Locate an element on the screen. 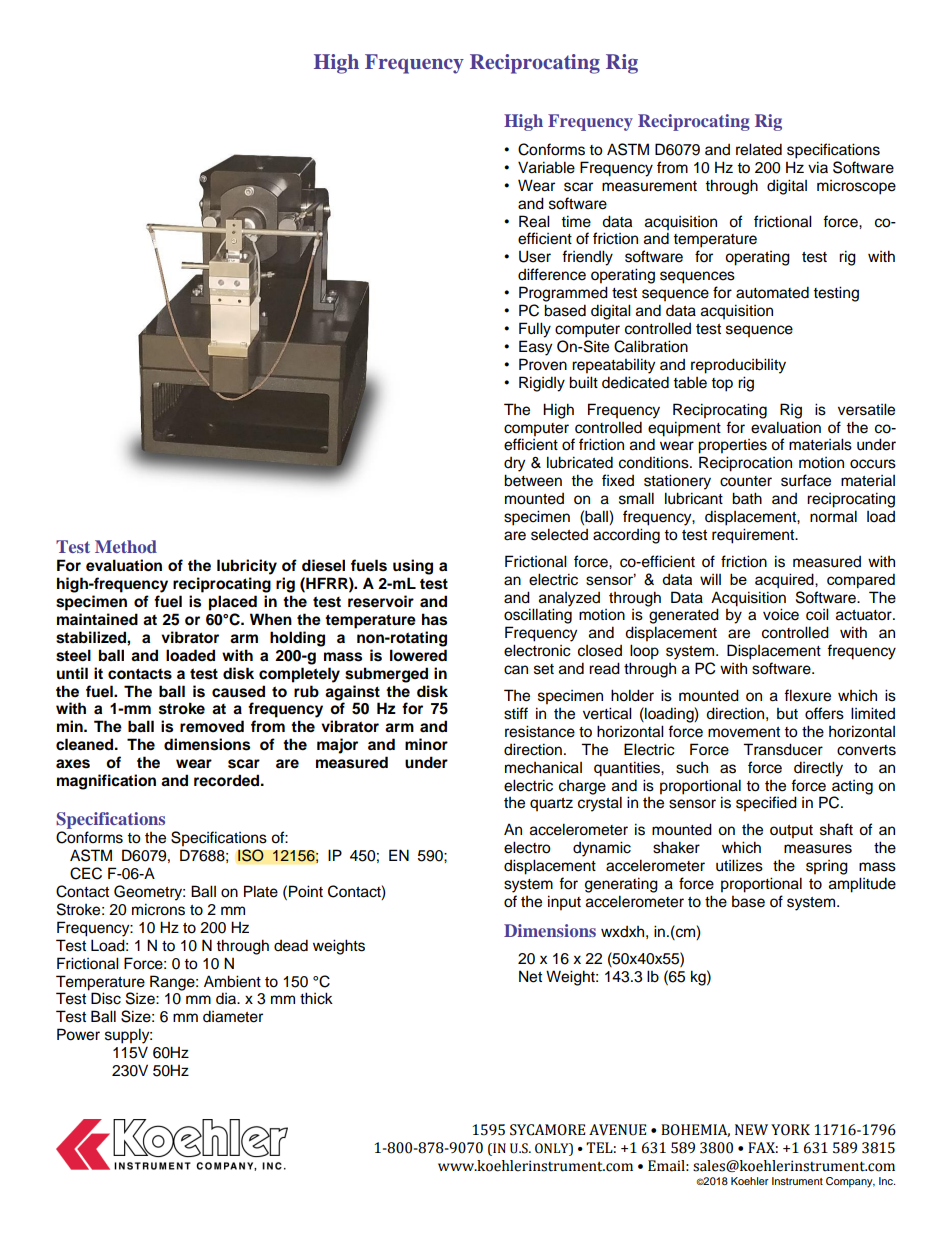 The width and height of the screenshot is (952, 1233). via is located at coordinates (818, 167).
